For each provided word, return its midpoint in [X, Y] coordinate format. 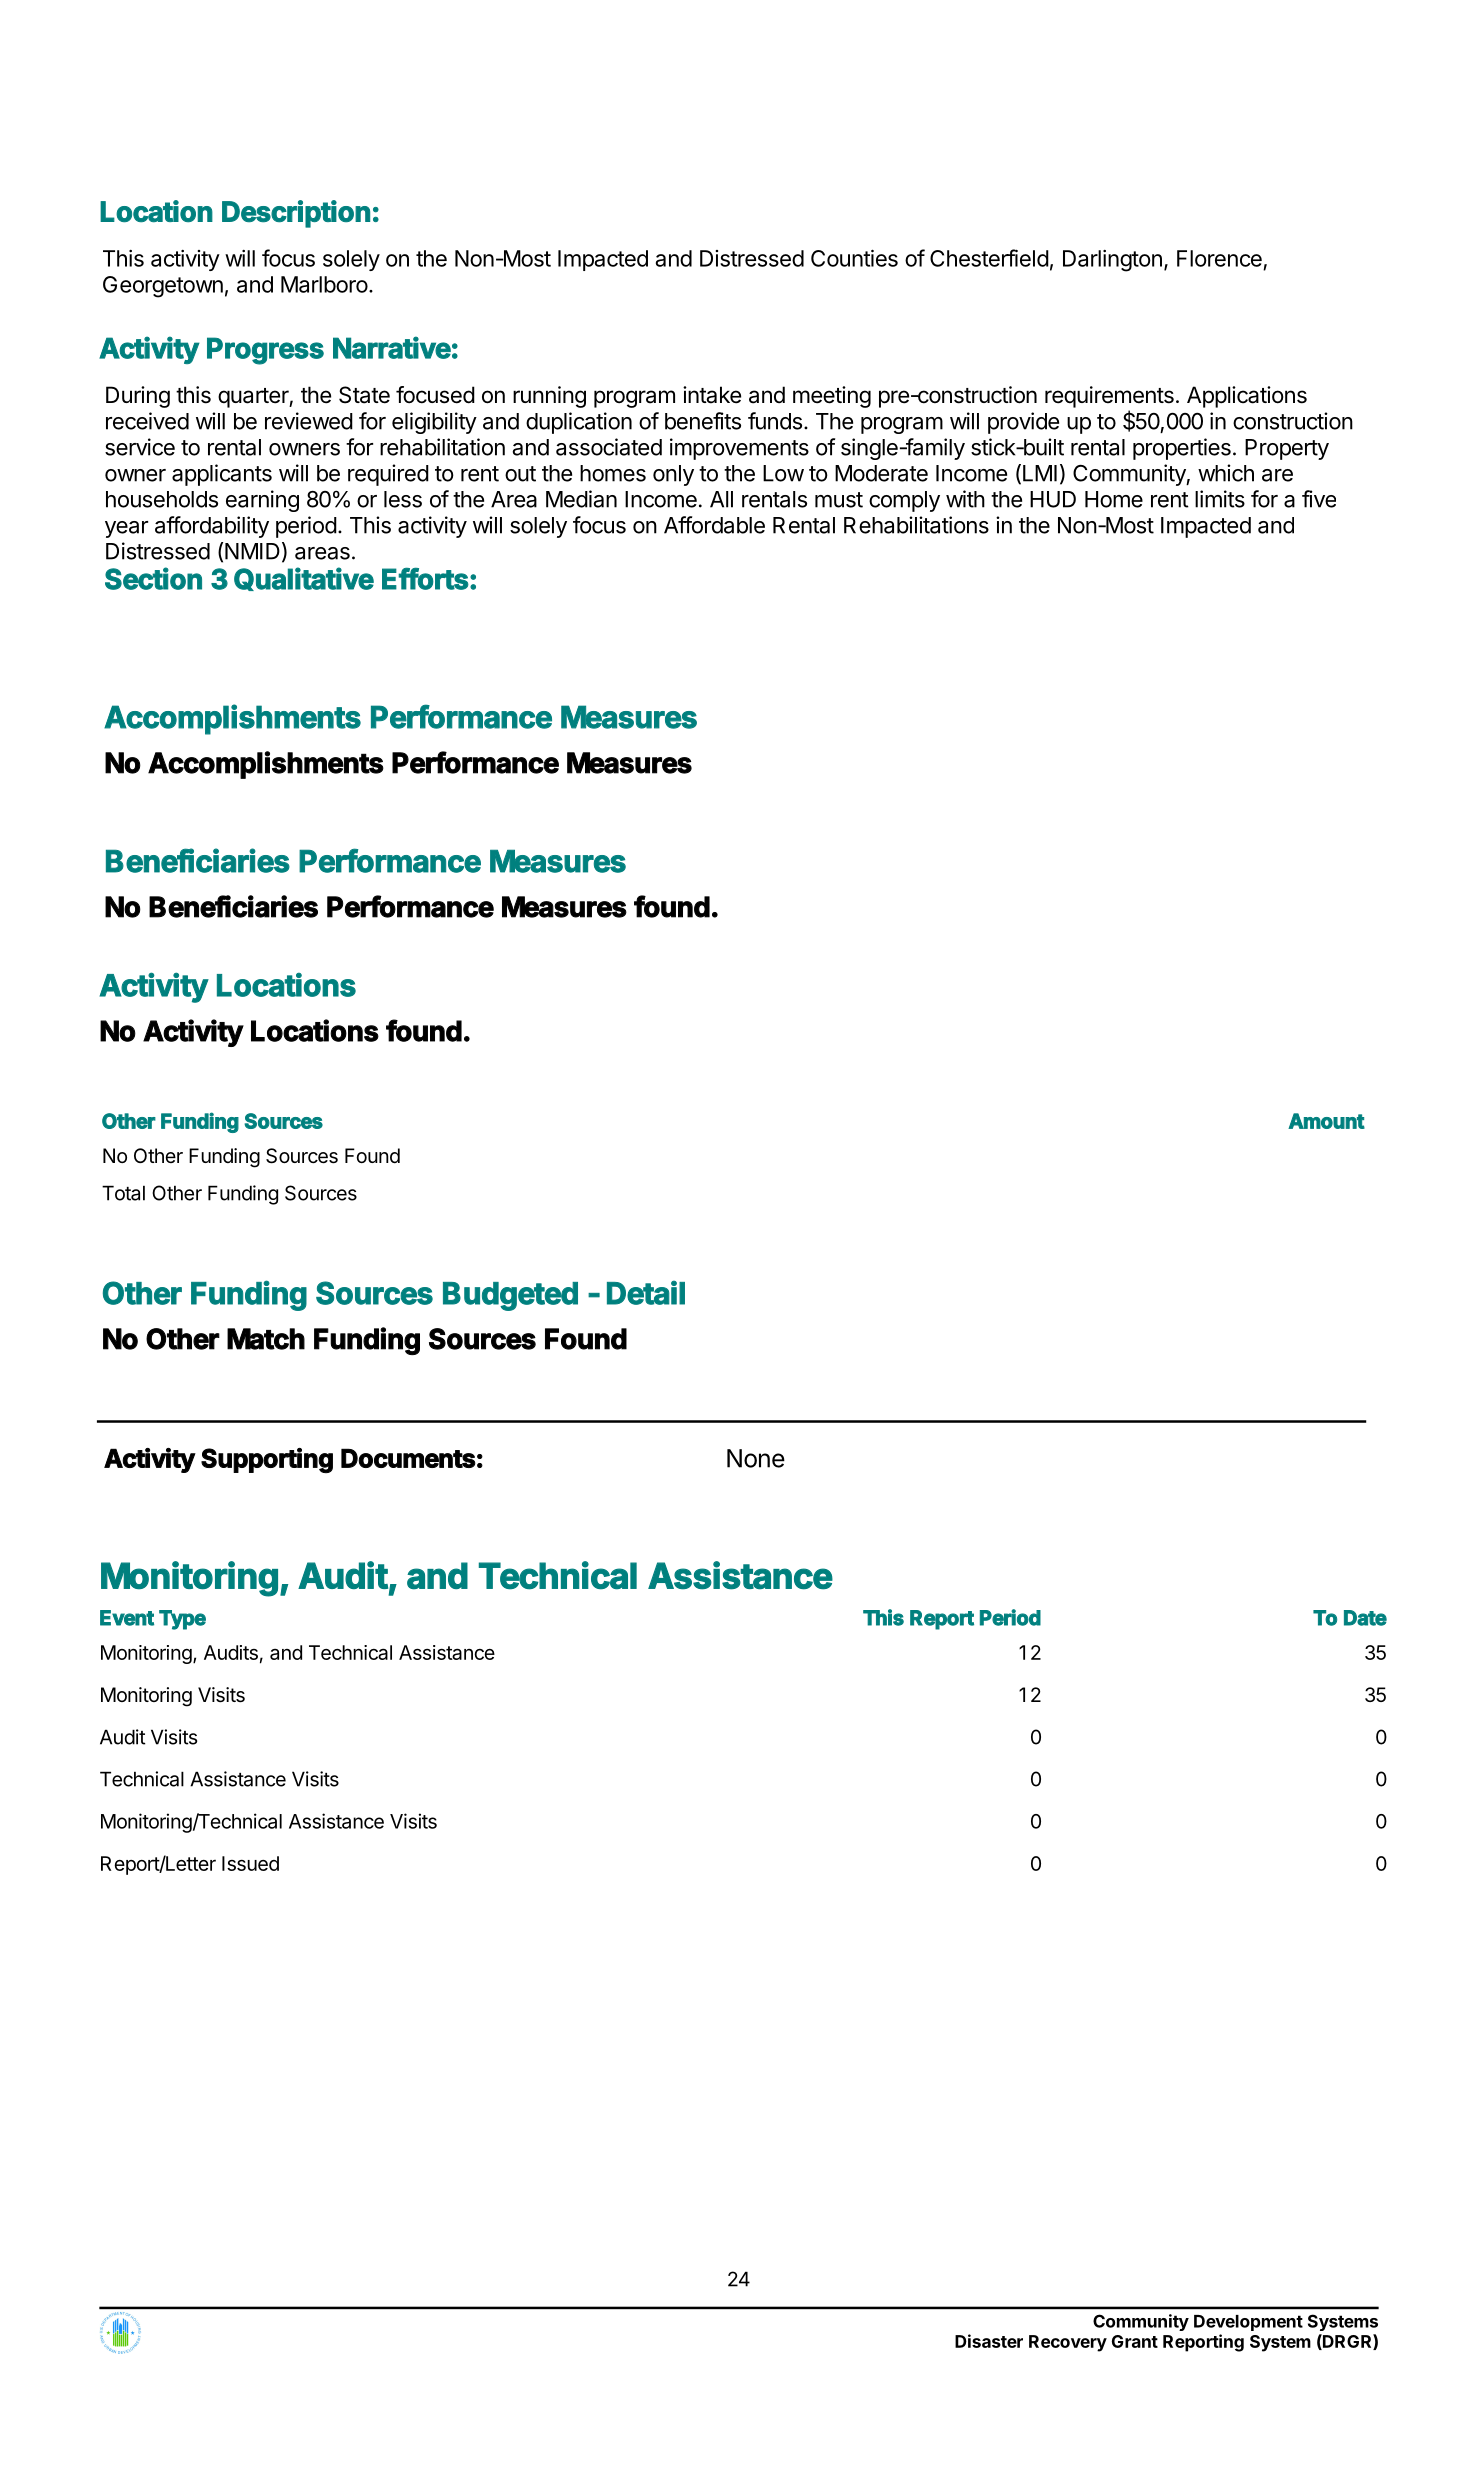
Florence [1219, 258]
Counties [854, 258]
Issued [250, 1863]
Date [1365, 1618]
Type [182, 1620]
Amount [1326, 1121]
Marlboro [324, 284]
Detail [646, 1292]
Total [123, 1193]
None [756, 1458]
